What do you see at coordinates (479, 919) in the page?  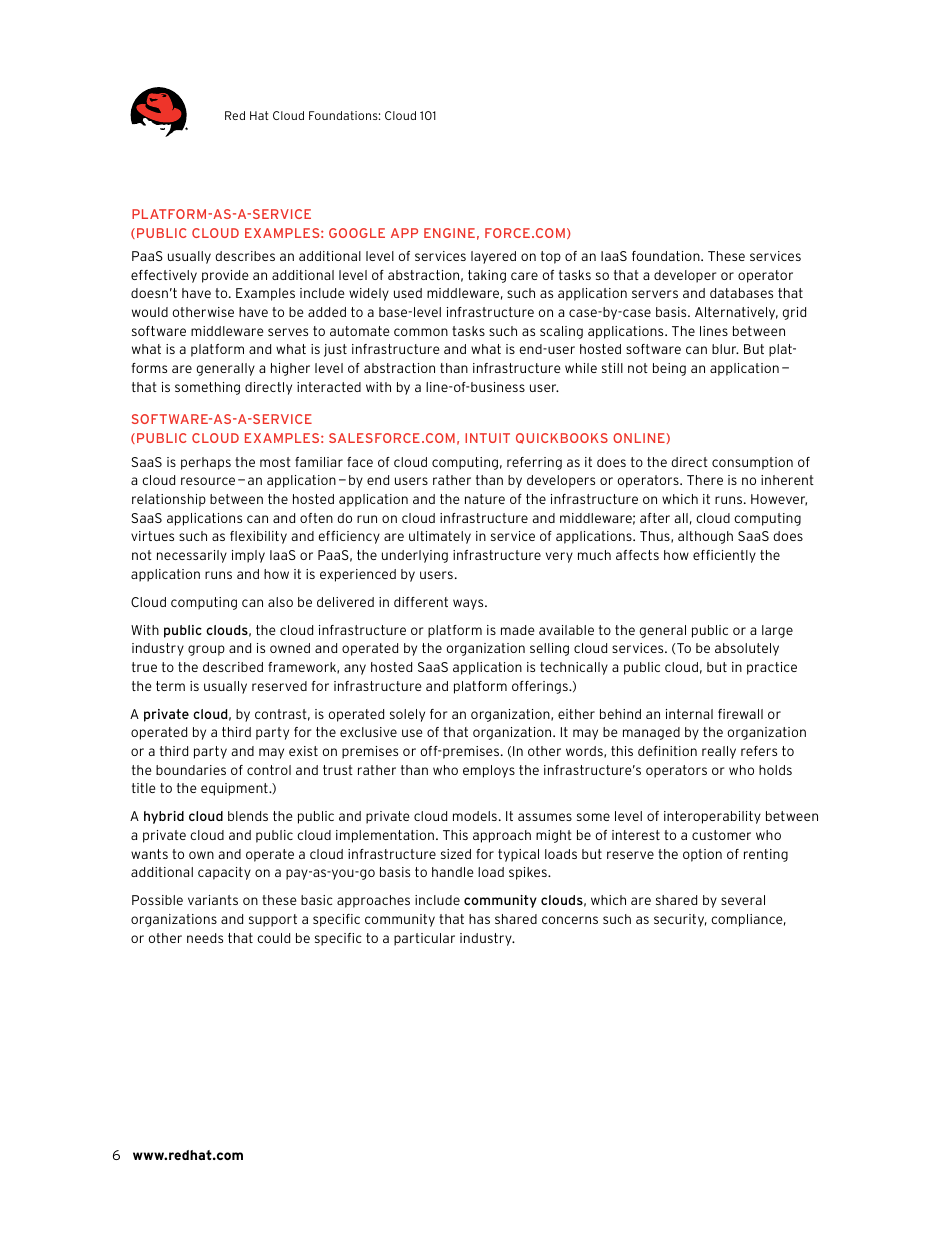 I see `has` at bounding box center [479, 919].
